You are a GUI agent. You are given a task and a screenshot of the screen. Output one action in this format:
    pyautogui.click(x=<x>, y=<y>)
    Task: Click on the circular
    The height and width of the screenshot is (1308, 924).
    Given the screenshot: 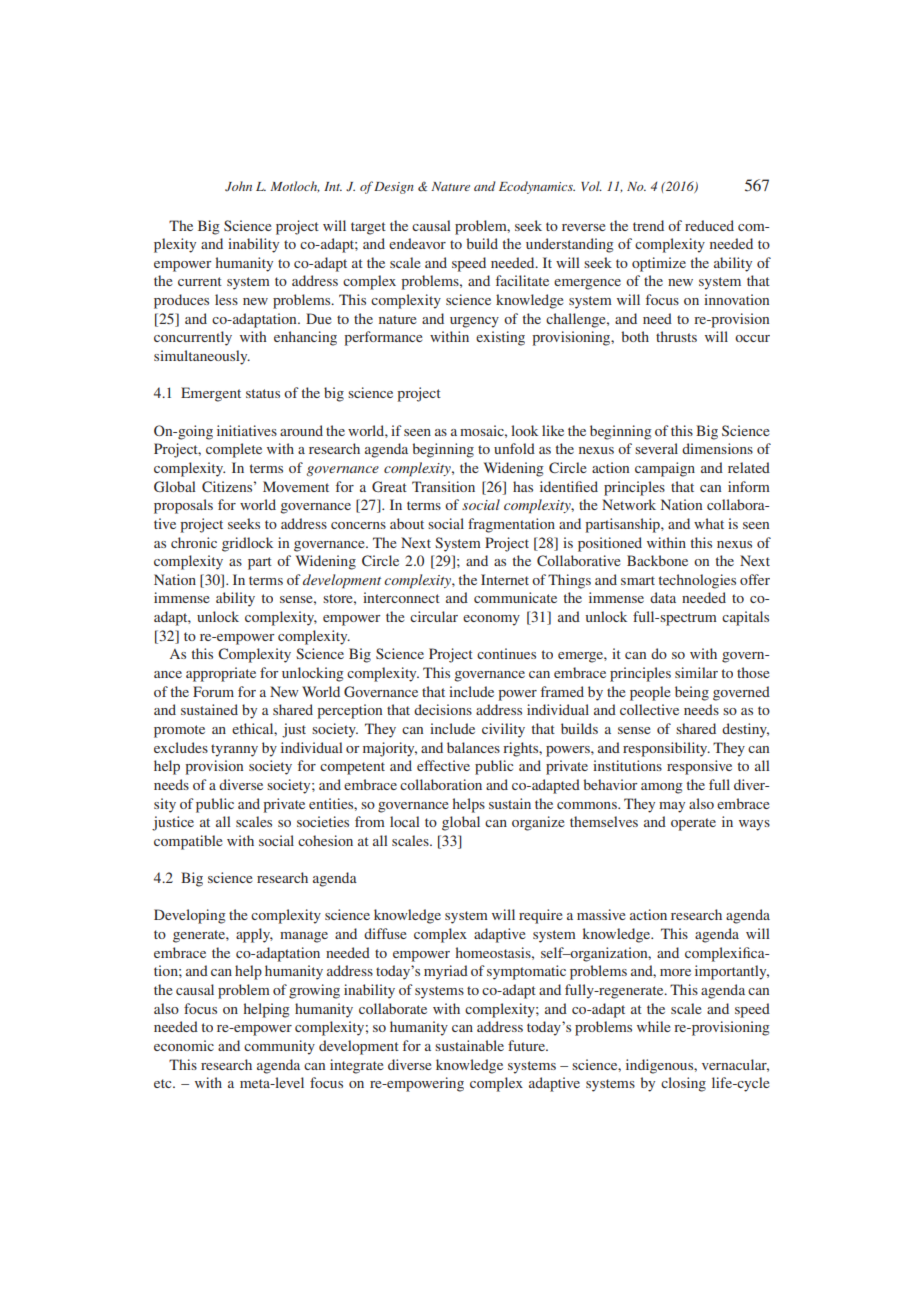 What is the action you would take?
    pyautogui.click(x=434, y=616)
